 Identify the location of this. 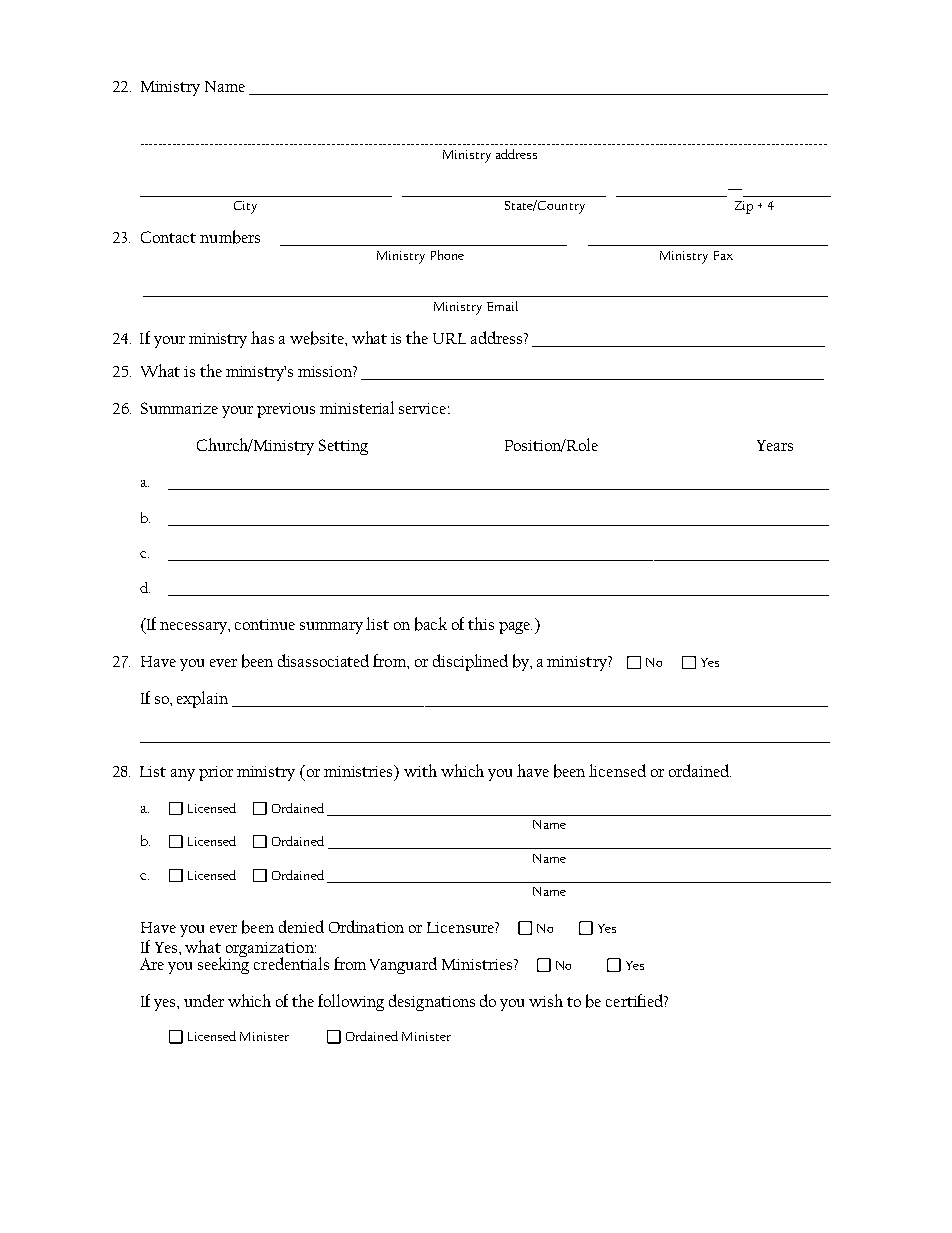
(481, 623).
